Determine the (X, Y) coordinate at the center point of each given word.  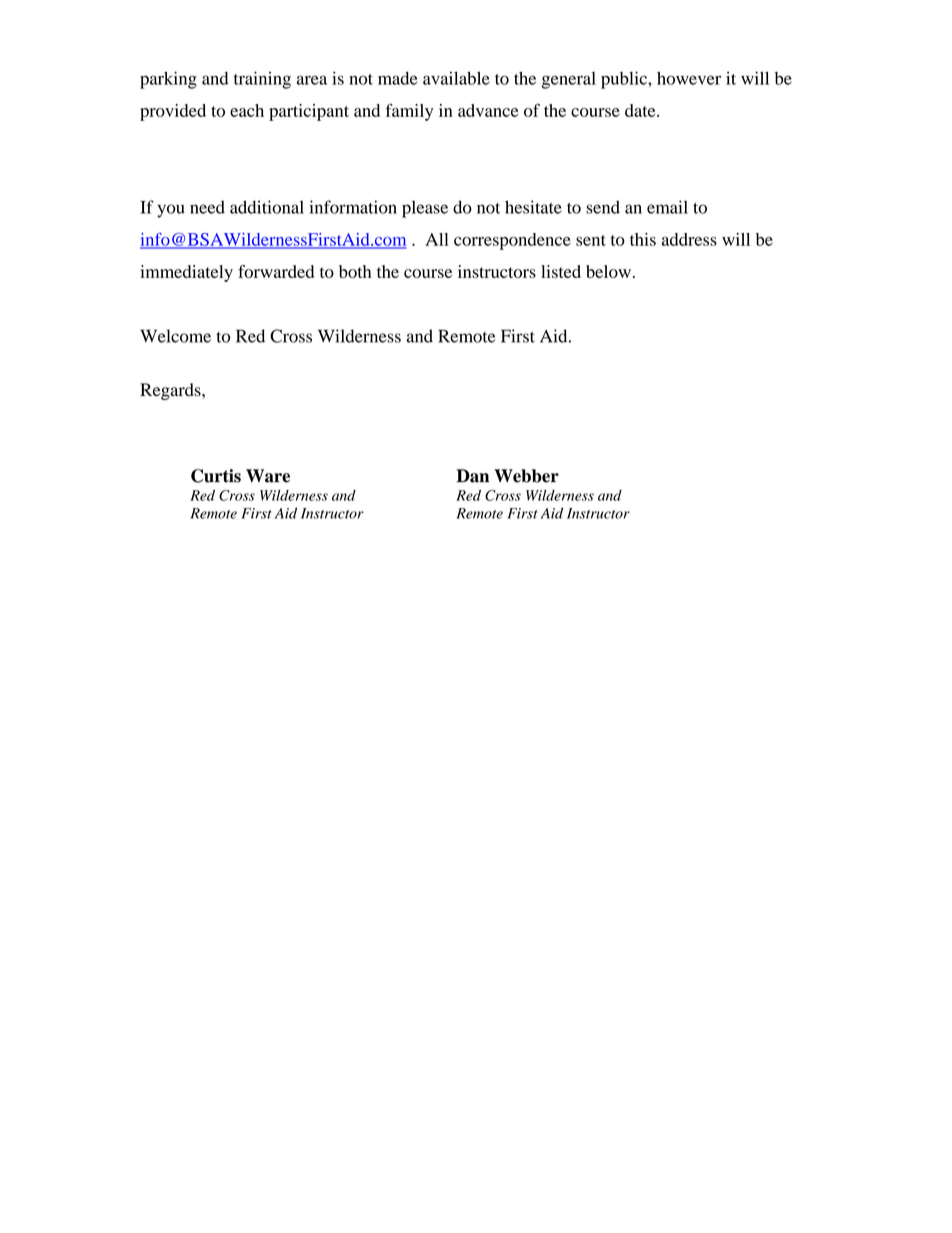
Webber (526, 476)
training (262, 80)
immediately (186, 273)
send (603, 207)
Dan (473, 476)
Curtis (216, 476)
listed (561, 271)
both (355, 271)
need (207, 207)
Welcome (175, 336)
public (625, 80)
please (425, 209)
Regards (171, 391)
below (608, 271)
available (456, 78)
